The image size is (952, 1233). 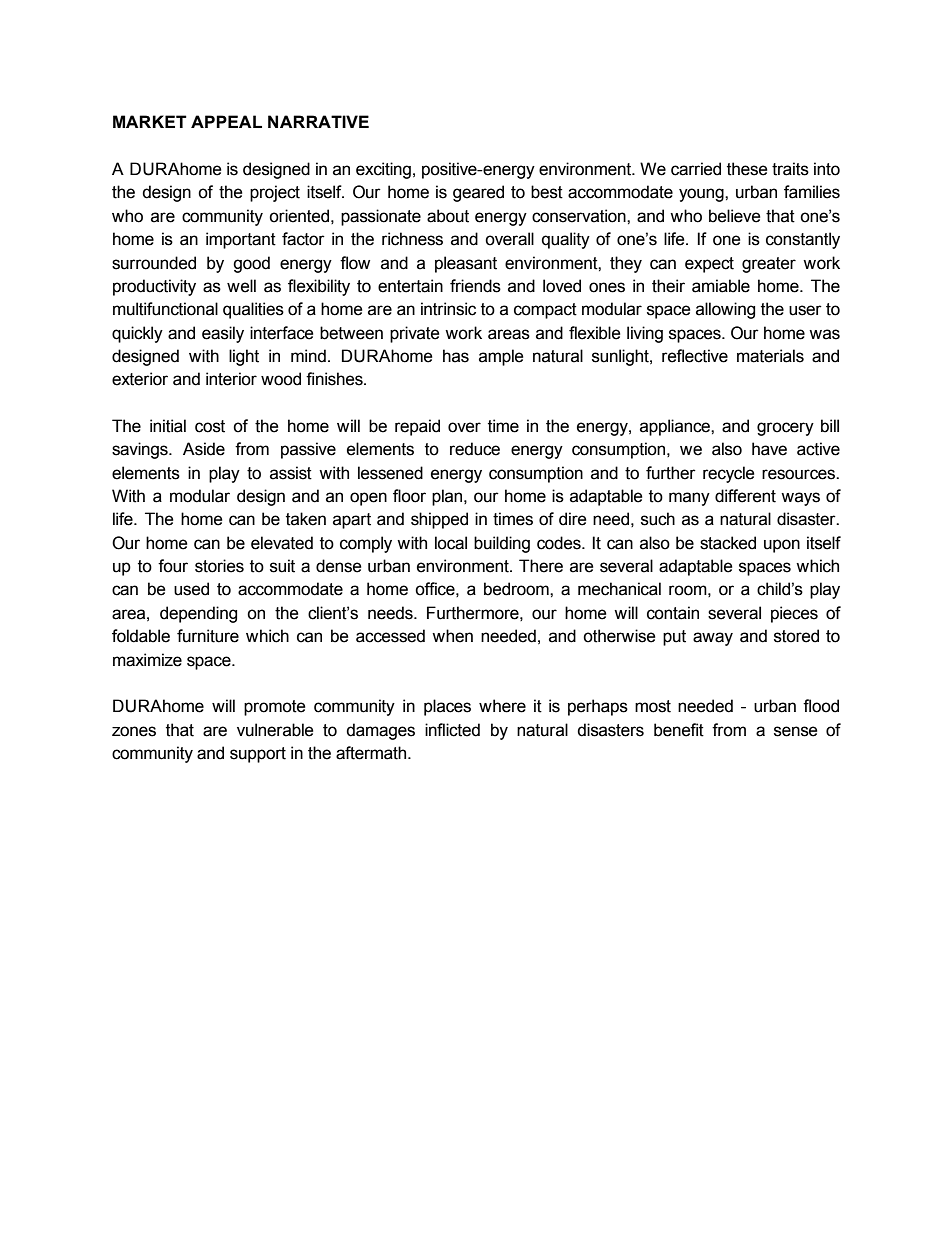 I want to click on inflicted, so click(x=452, y=730).
